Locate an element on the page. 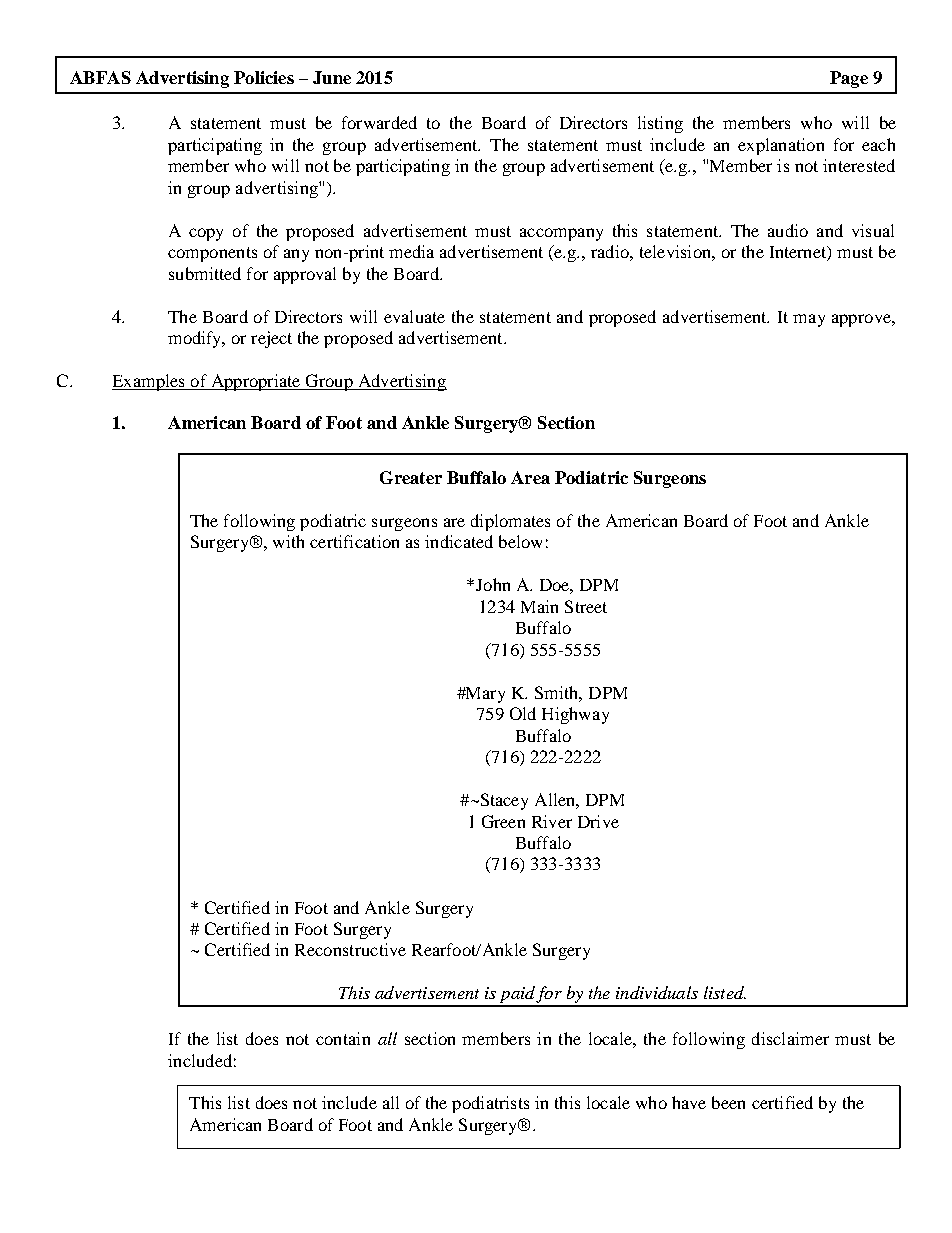  contain is located at coordinates (343, 1038).
